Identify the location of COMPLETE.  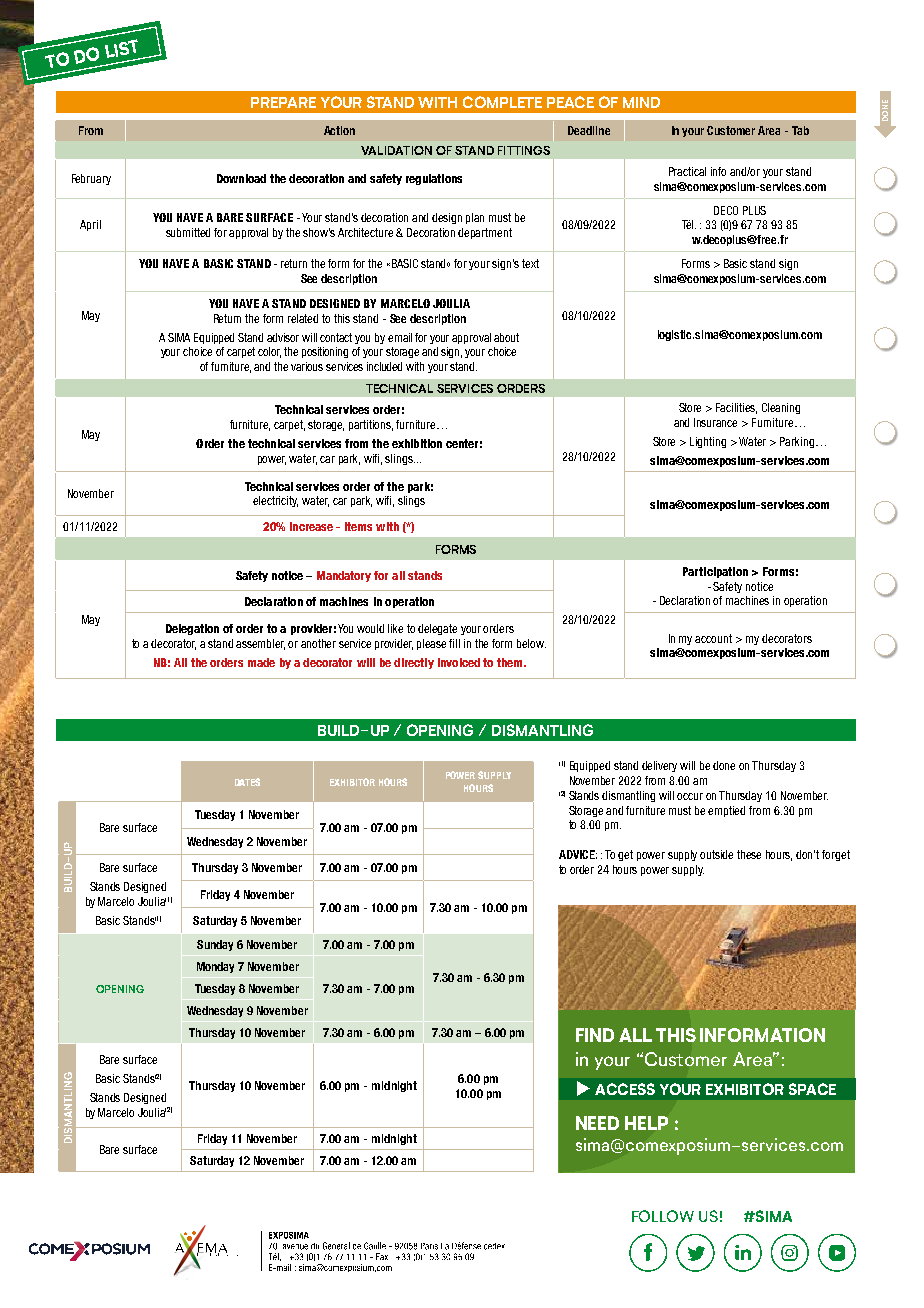
(502, 102).
